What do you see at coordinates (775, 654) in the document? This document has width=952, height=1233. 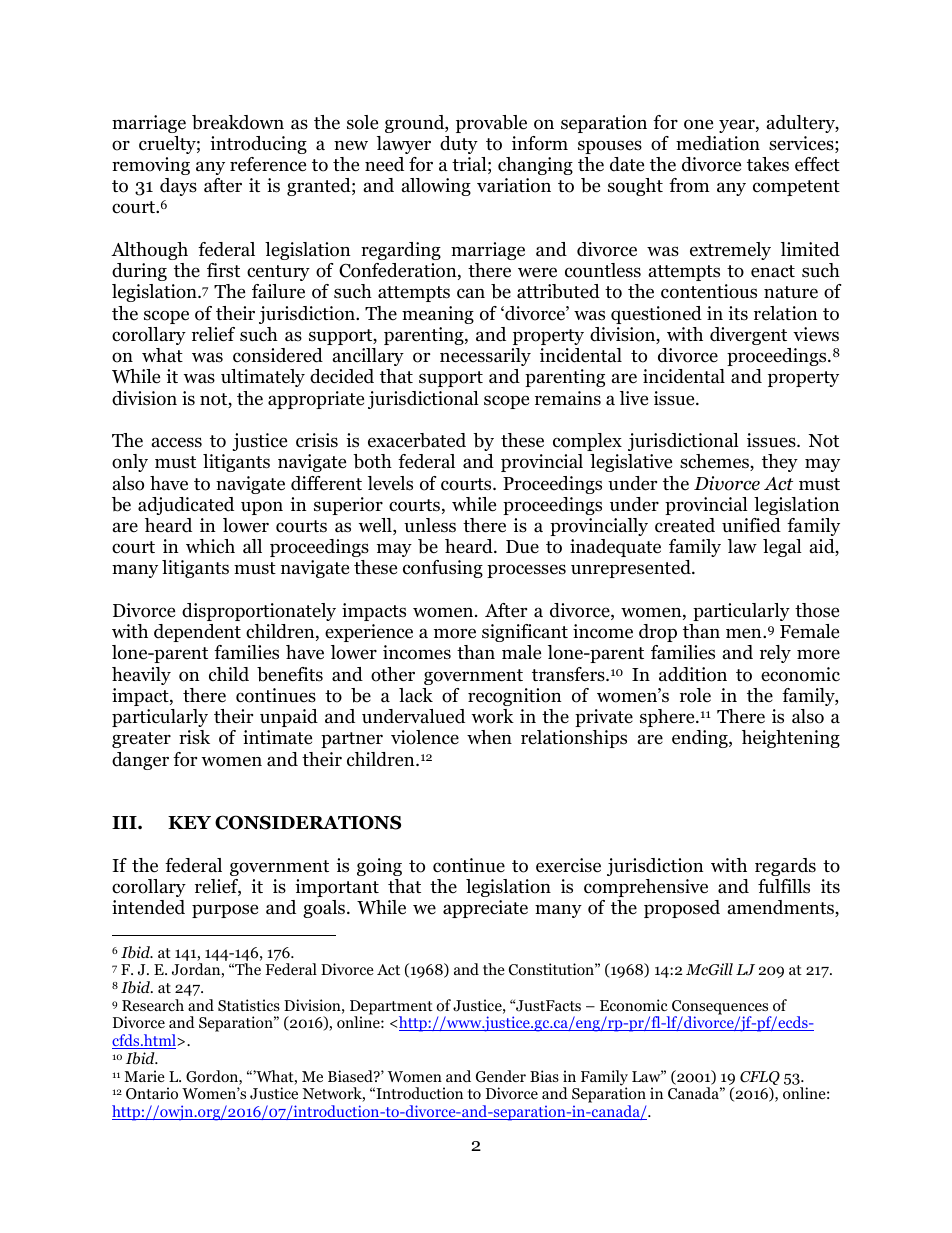 I see `rely` at bounding box center [775, 654].
